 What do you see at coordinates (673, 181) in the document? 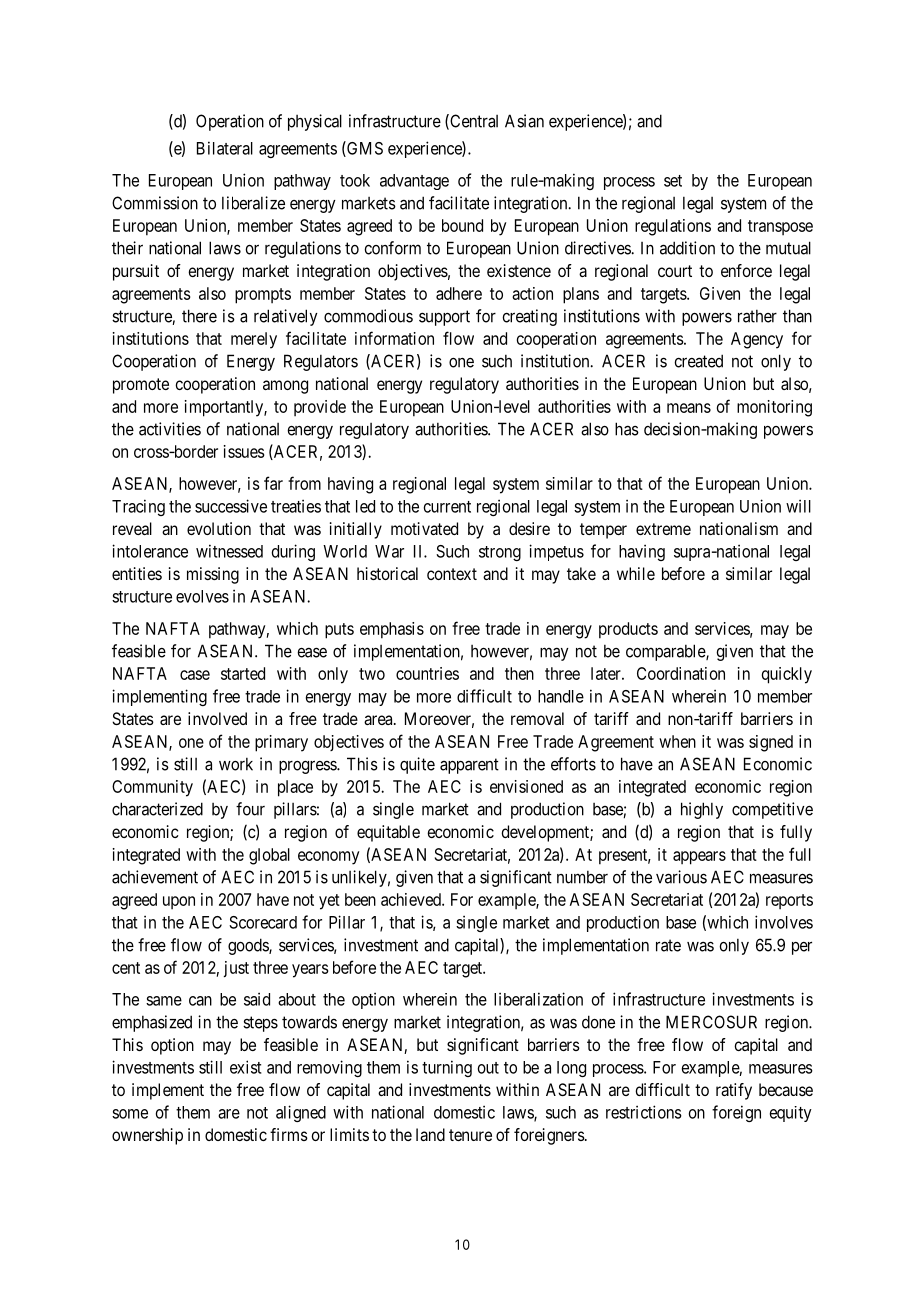
I see `set` at bounding box center [673, 181].
